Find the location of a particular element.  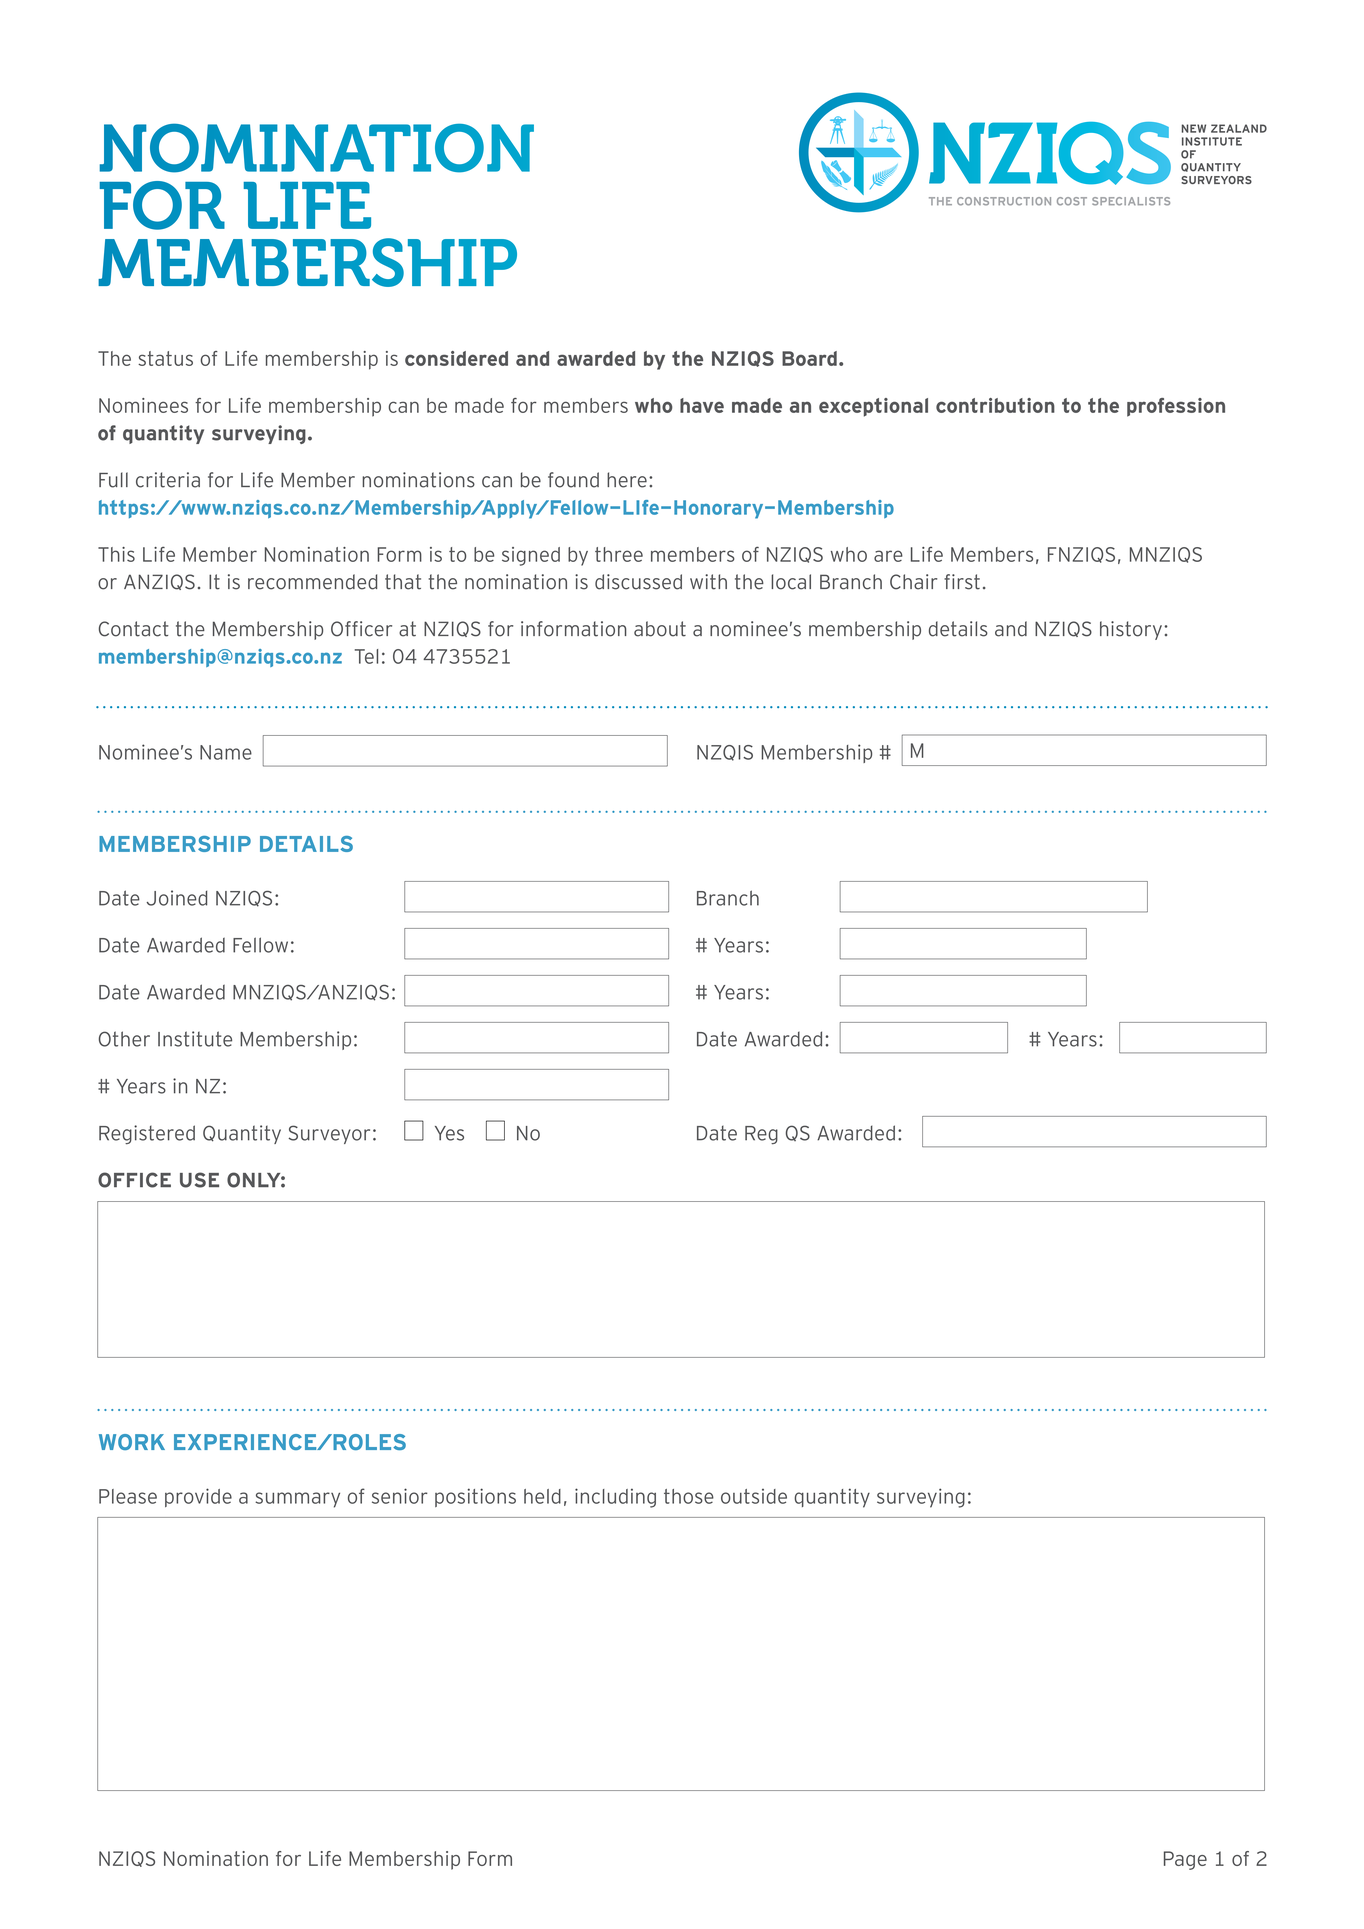

status is located at coordinates (165, 358).
